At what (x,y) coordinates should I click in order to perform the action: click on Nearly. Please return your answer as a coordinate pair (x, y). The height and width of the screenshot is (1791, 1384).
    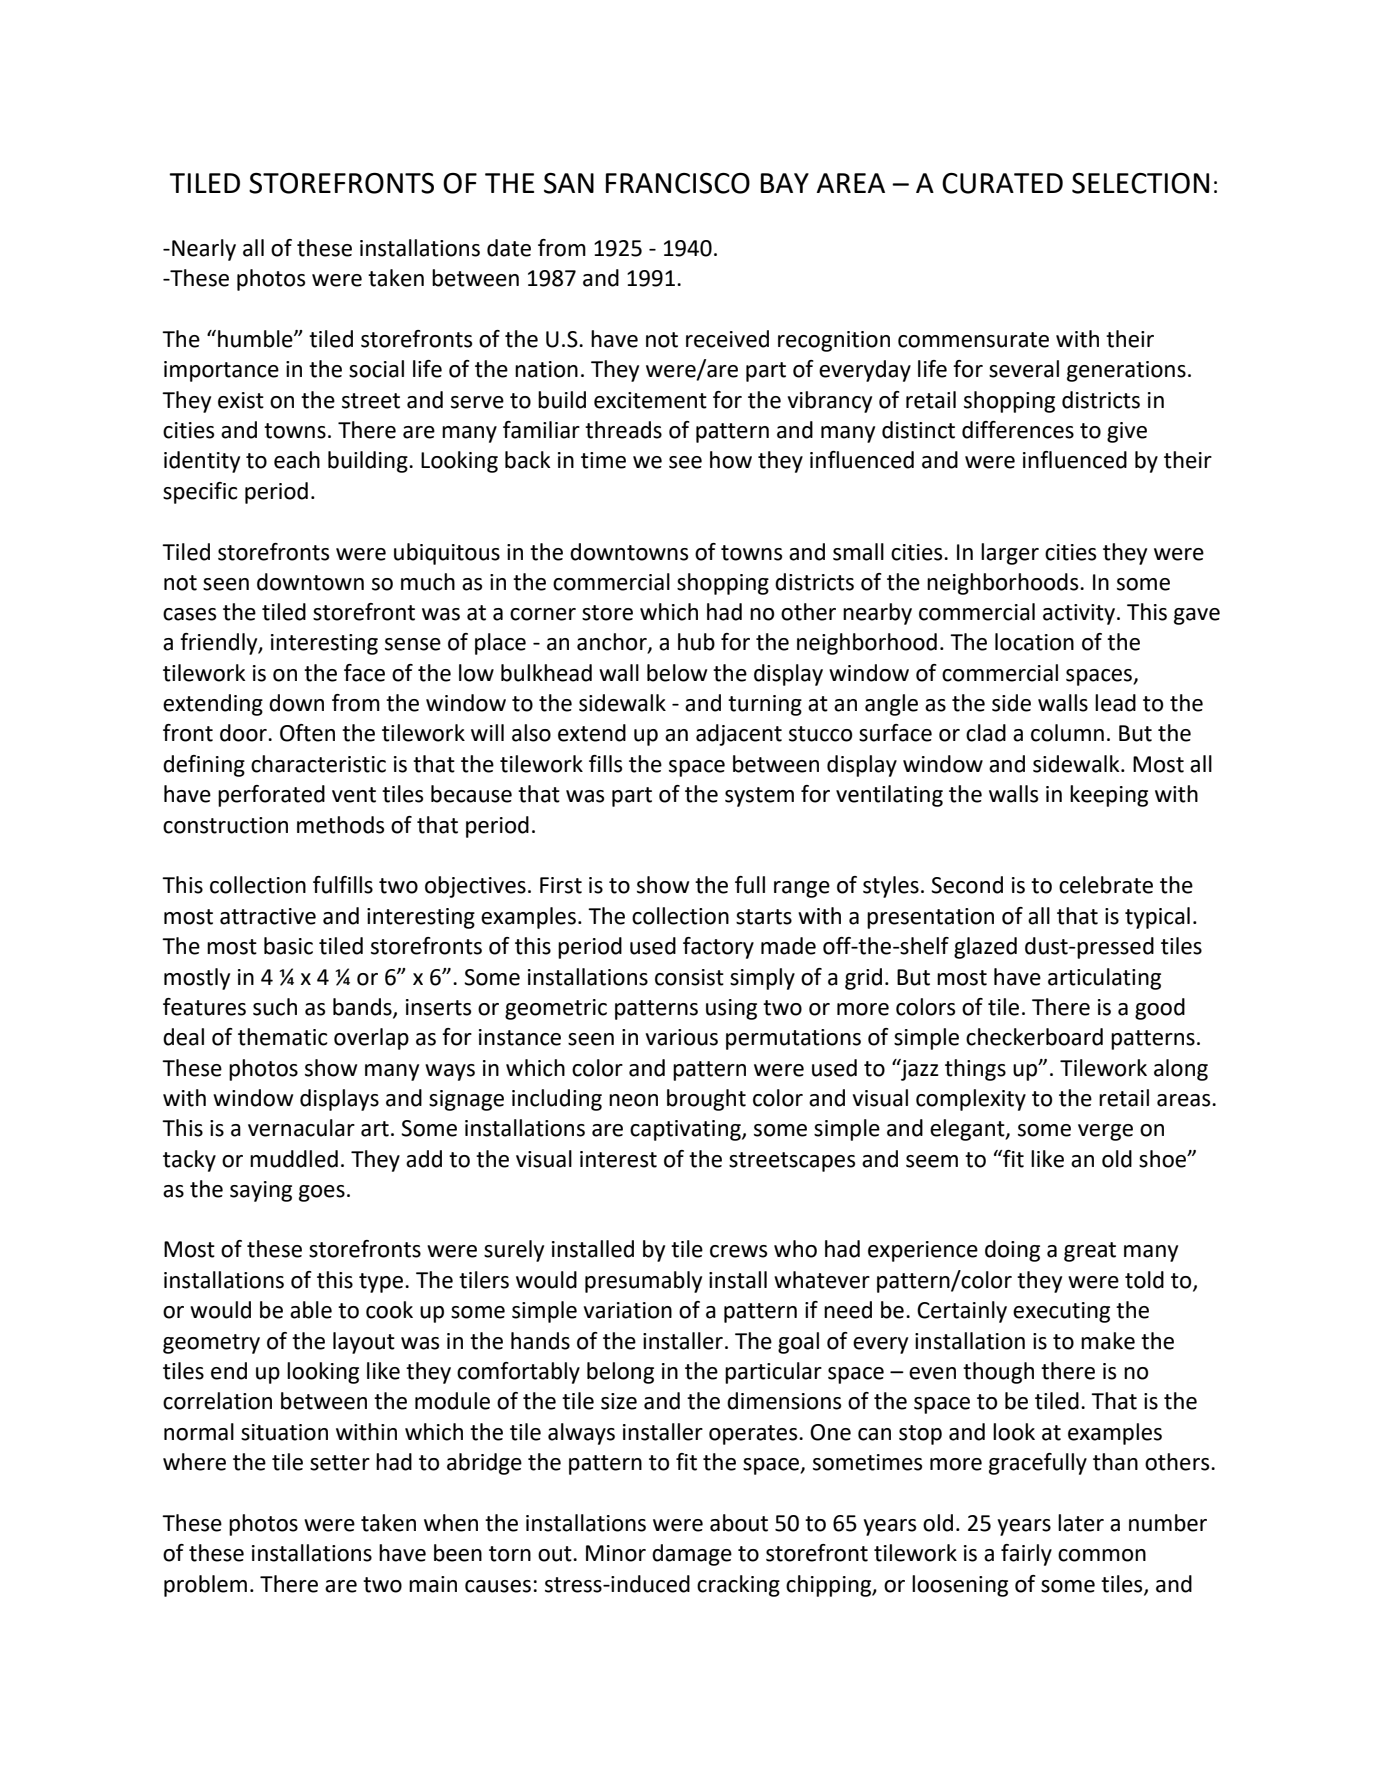
    Looking at the image, I should click on (204, 250).
